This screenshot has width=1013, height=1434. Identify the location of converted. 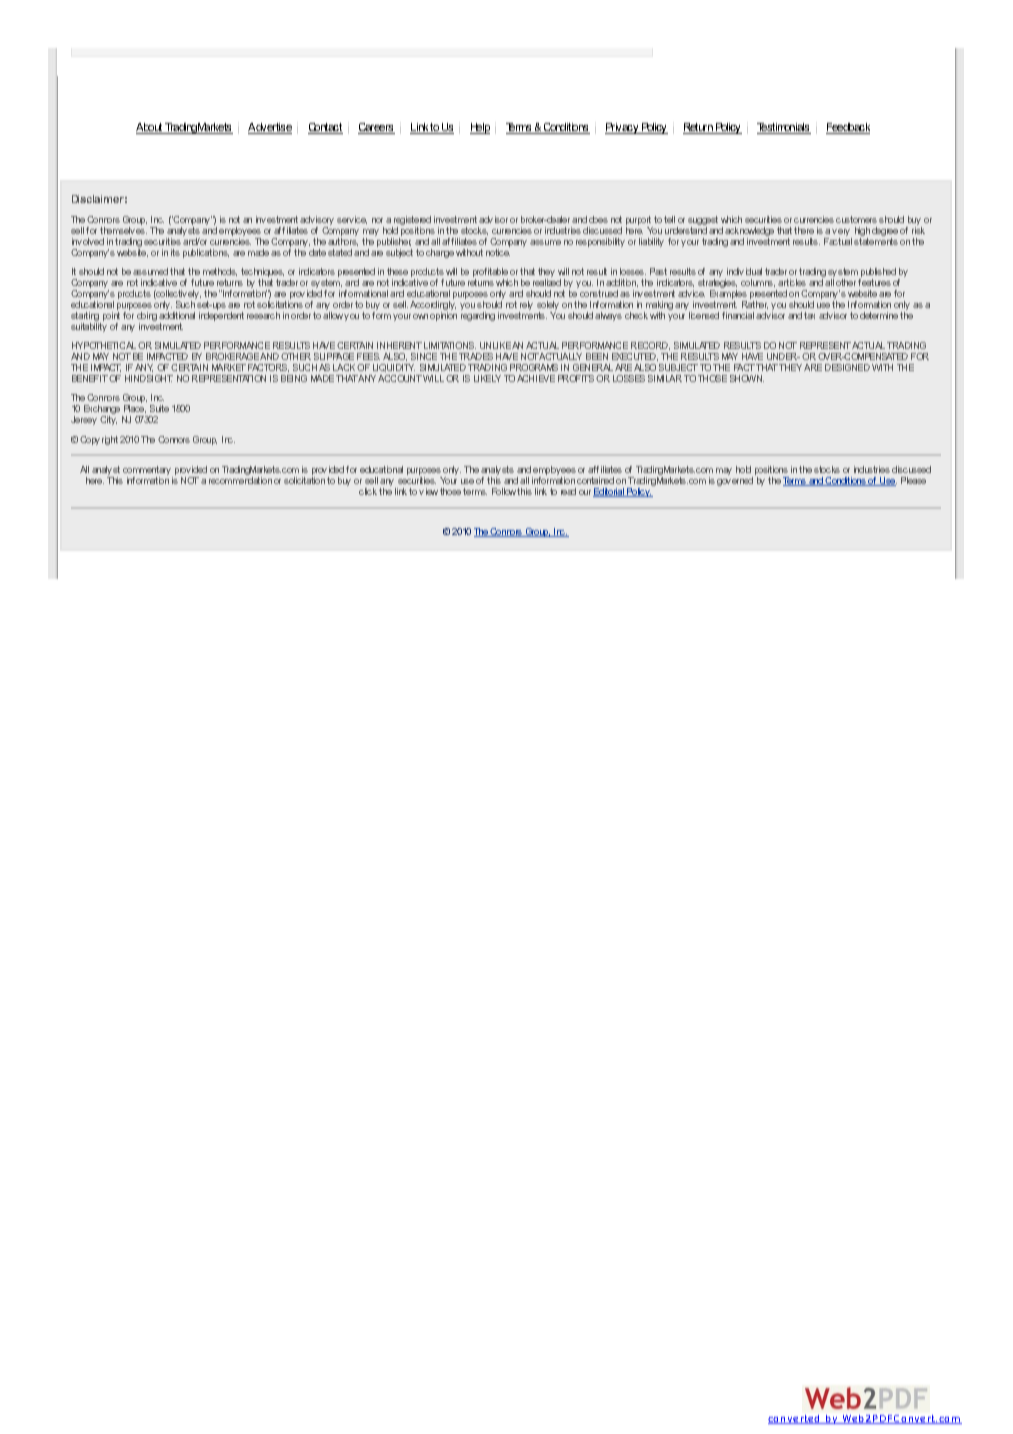
(795, 1419).
